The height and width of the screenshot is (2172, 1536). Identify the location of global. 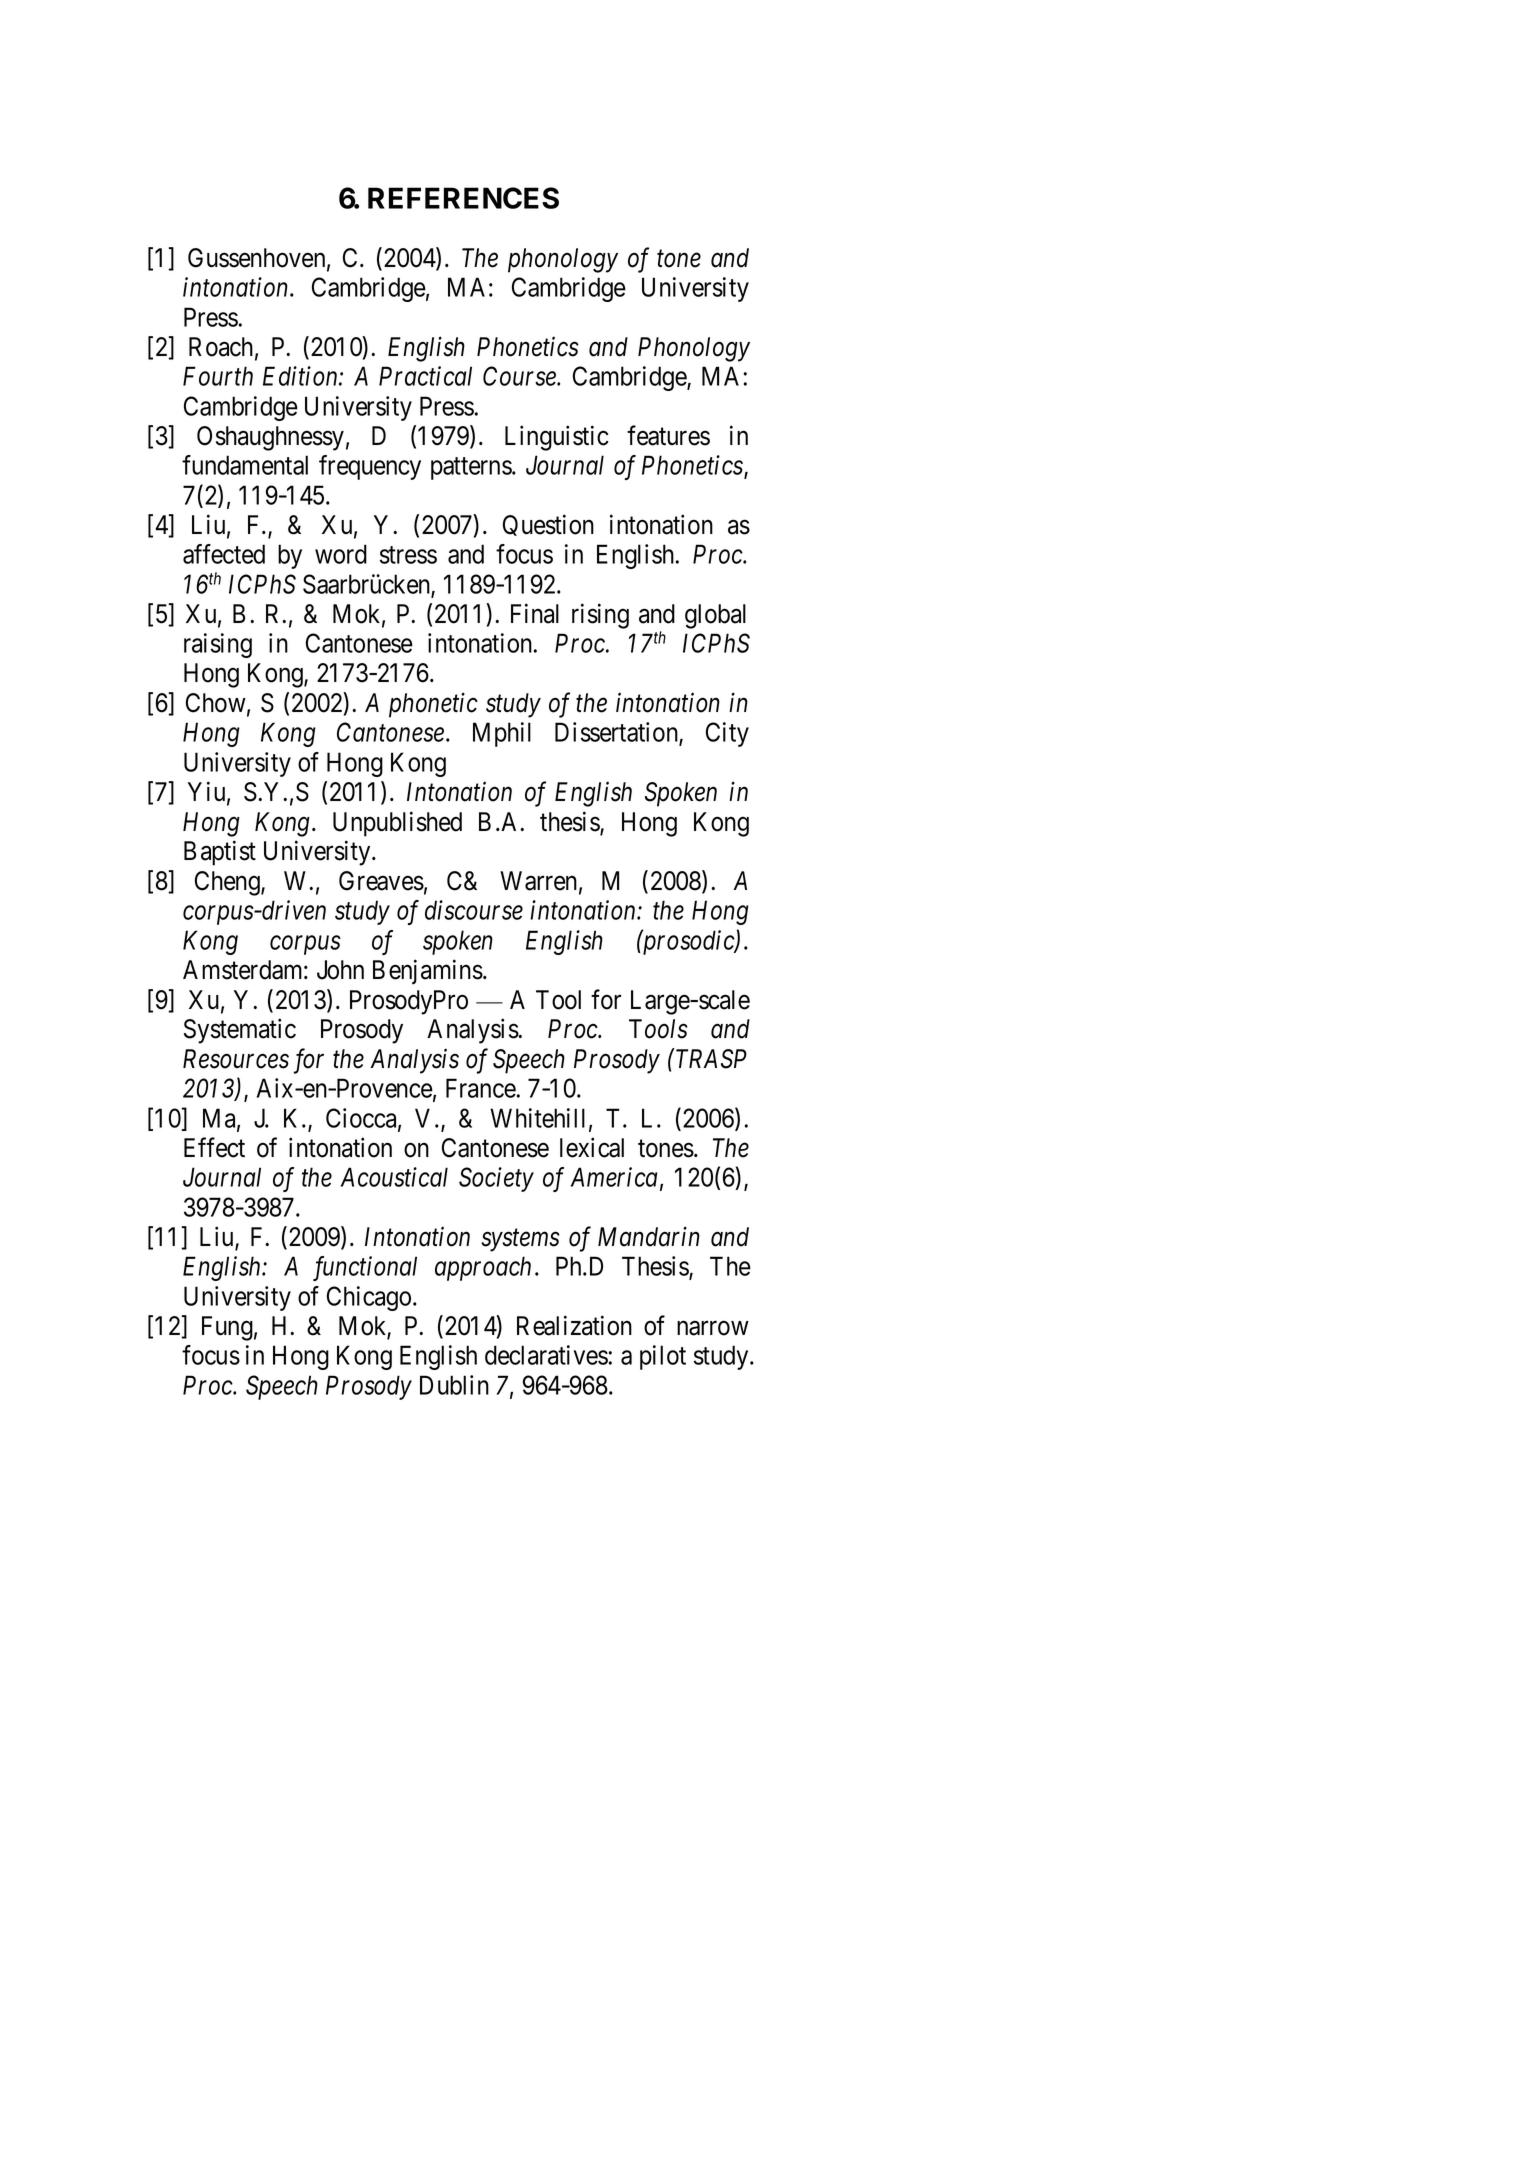
(715, 616).
